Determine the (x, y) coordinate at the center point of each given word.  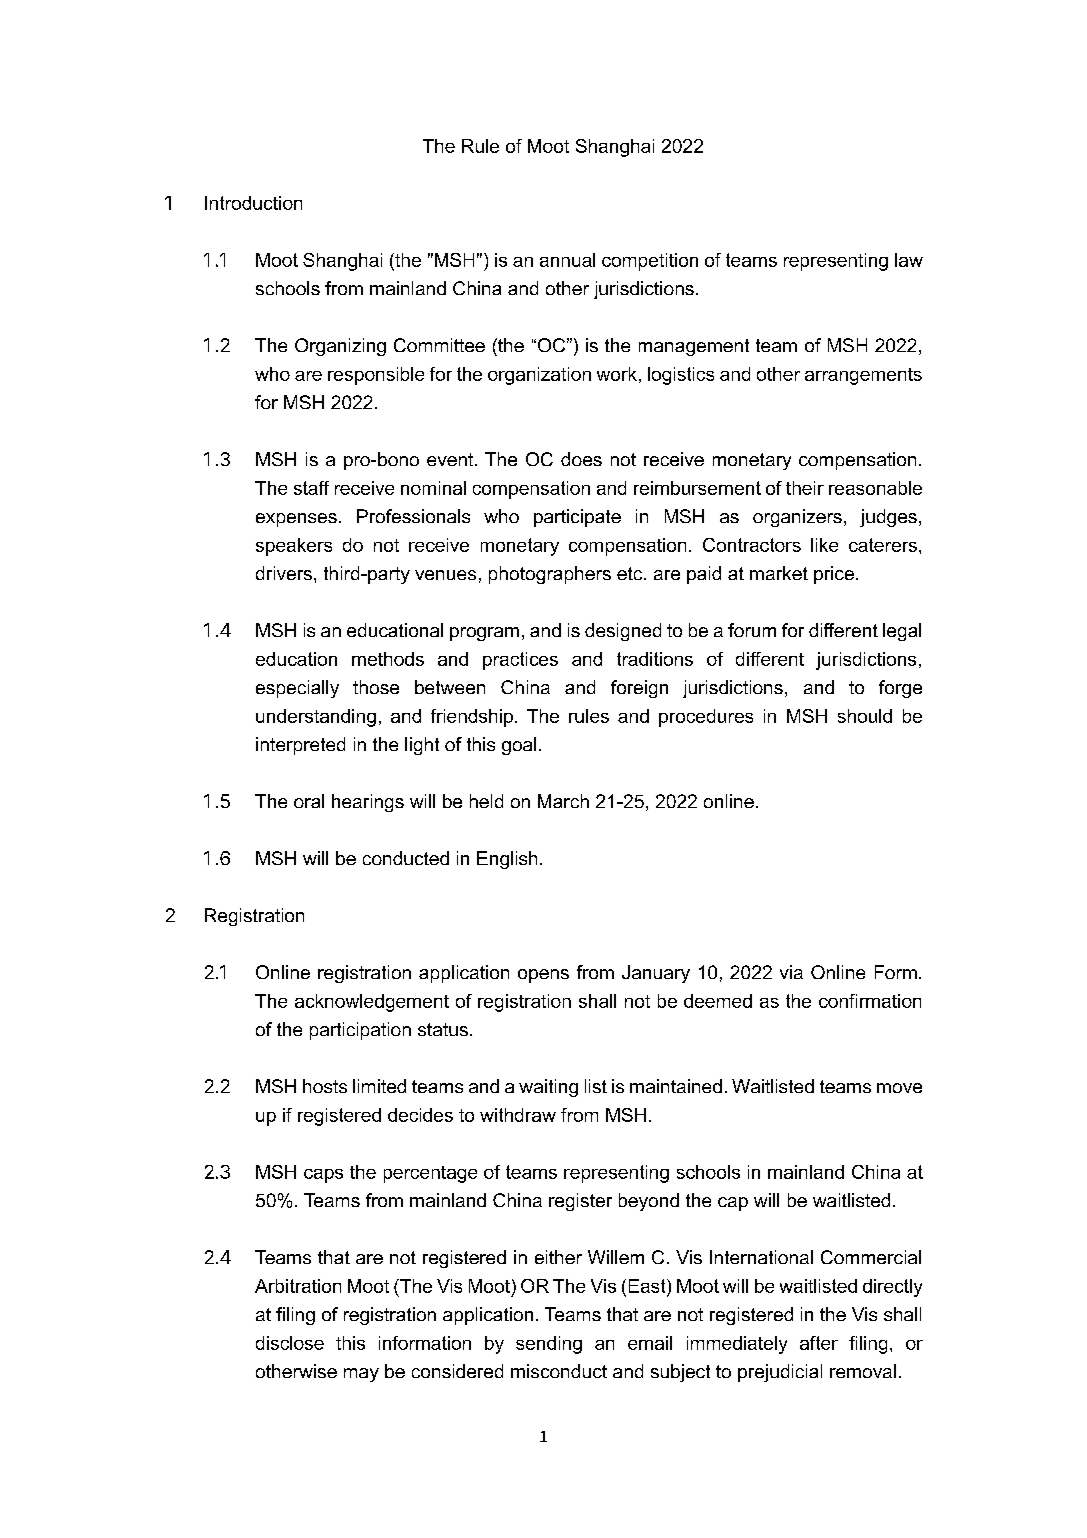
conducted (406, 858)
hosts (325, 1086)
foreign (639, 689)
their (805, 488)
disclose (290, 1343)
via (791, 972)
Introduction (253, 203)
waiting (548, 1088)
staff (311, 488)
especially (297, 689)
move (899, 1088)
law (909, 260)
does (581, 459)
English (507, 860)
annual (567, 260)
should (865, 716)
